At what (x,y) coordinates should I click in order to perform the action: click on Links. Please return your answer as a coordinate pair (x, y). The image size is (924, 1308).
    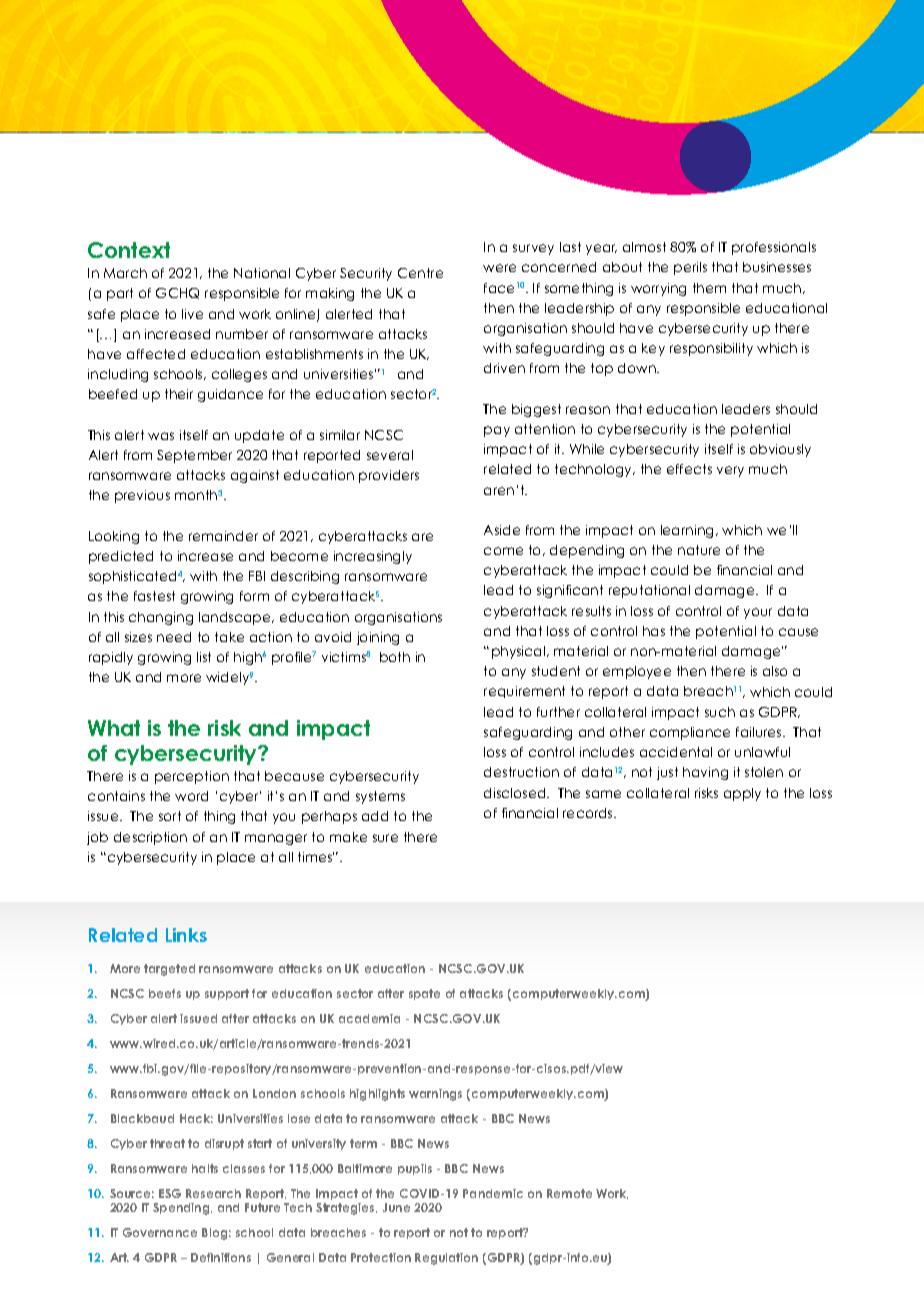
    Looking at the image, I should click on (186, 935).
